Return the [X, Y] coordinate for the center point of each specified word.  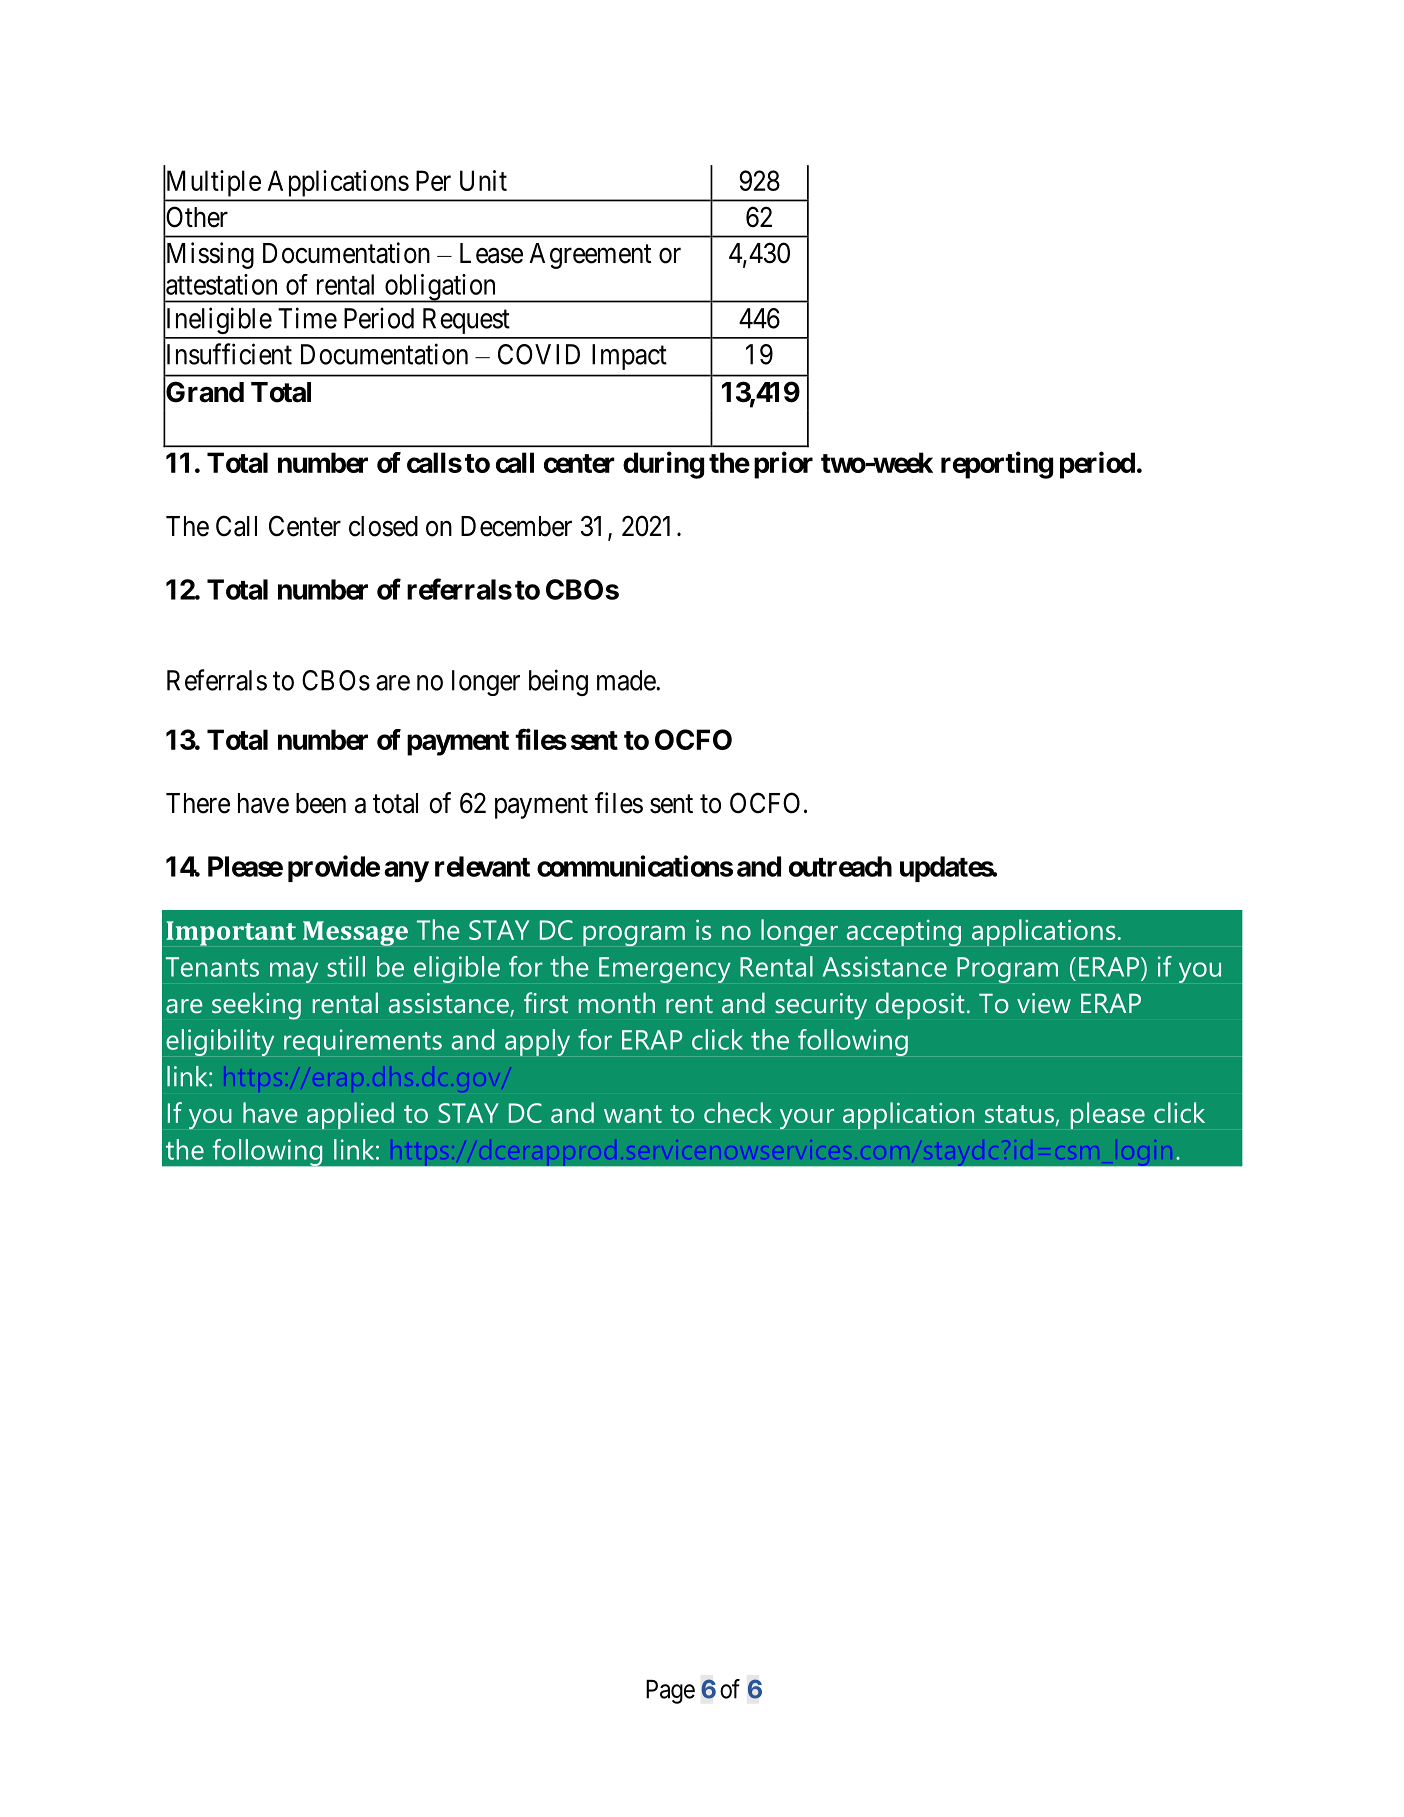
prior [783, 465]
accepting [904, 933]
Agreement [590, 256]
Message [355, 933]
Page [670, 1692]
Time [307, 318]
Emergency [665, 970]
